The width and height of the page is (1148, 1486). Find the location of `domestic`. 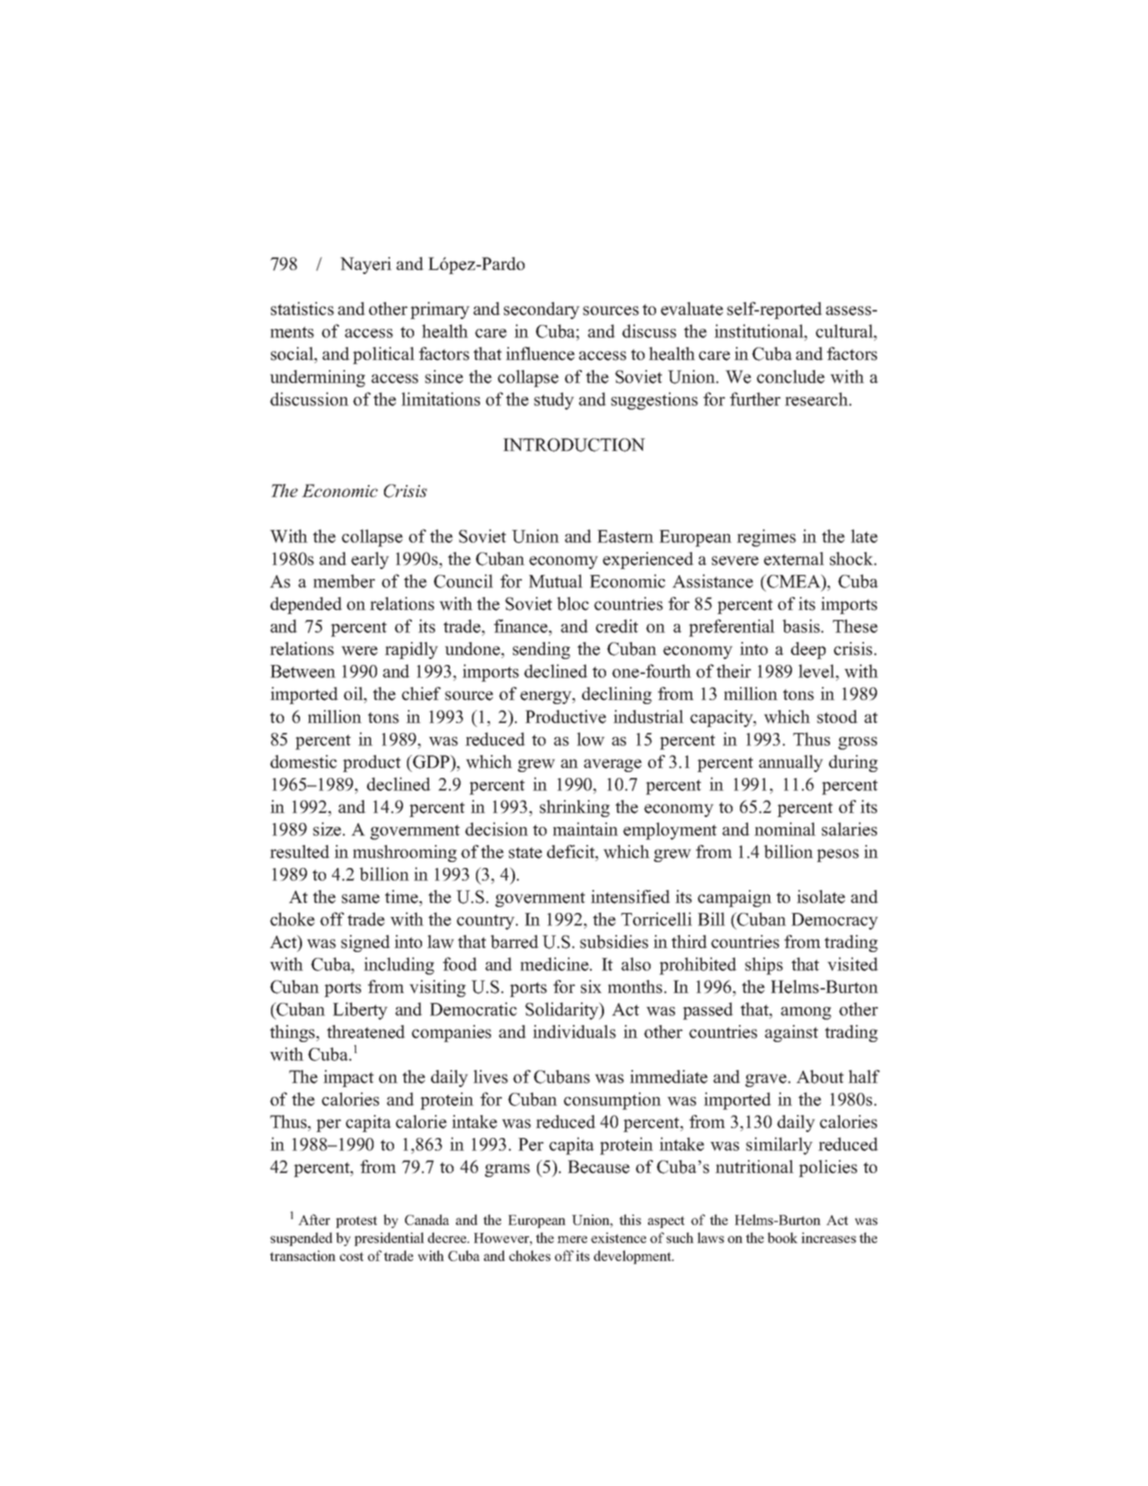

domestic is located at coordinates (303, 762).
